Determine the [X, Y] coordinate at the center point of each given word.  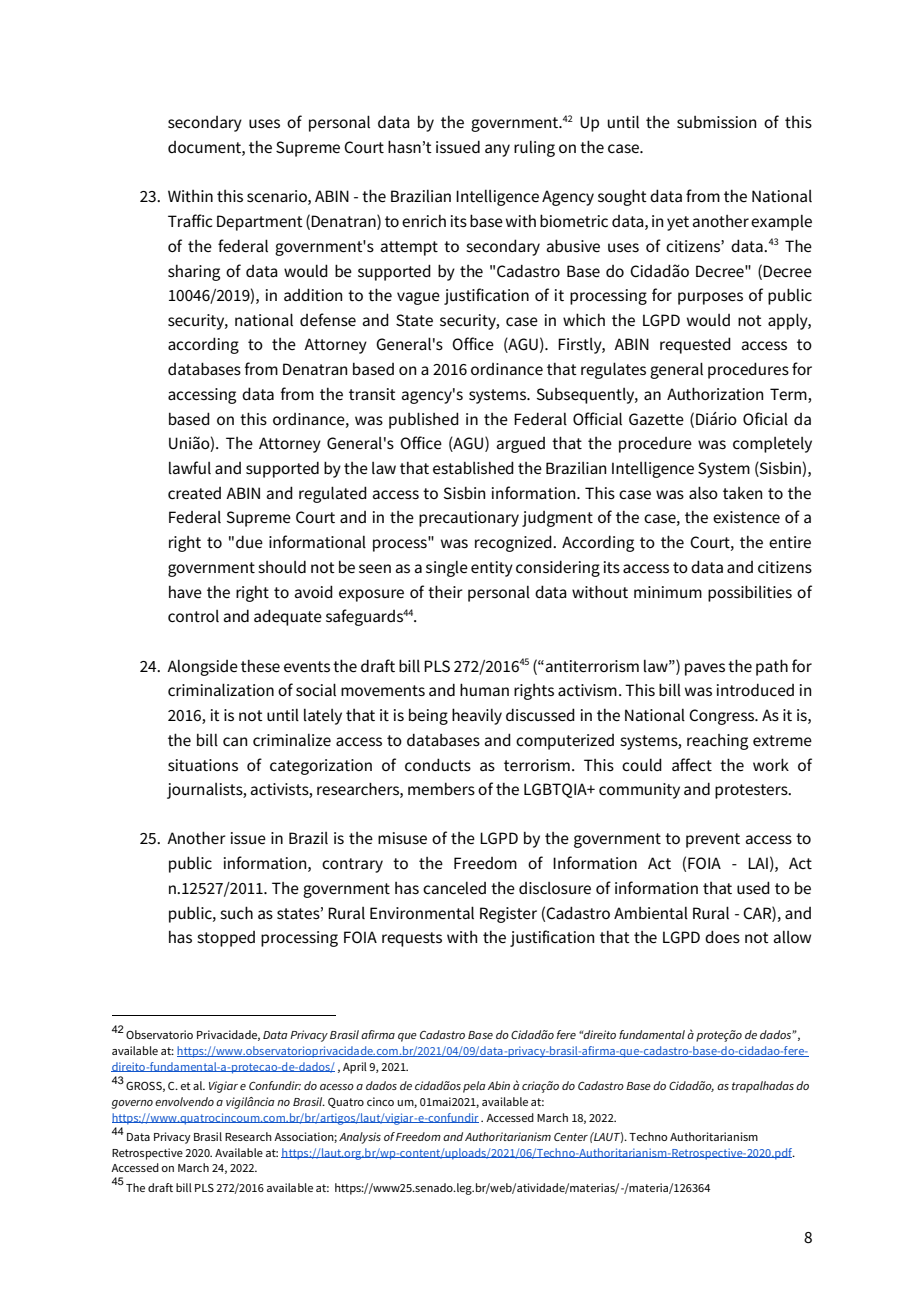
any [497, 150]
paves [705, 669]
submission [716, 122]
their [445, 592]
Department [260, 223]
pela [474, 1087]
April [355, 1068]
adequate [288, 617]
